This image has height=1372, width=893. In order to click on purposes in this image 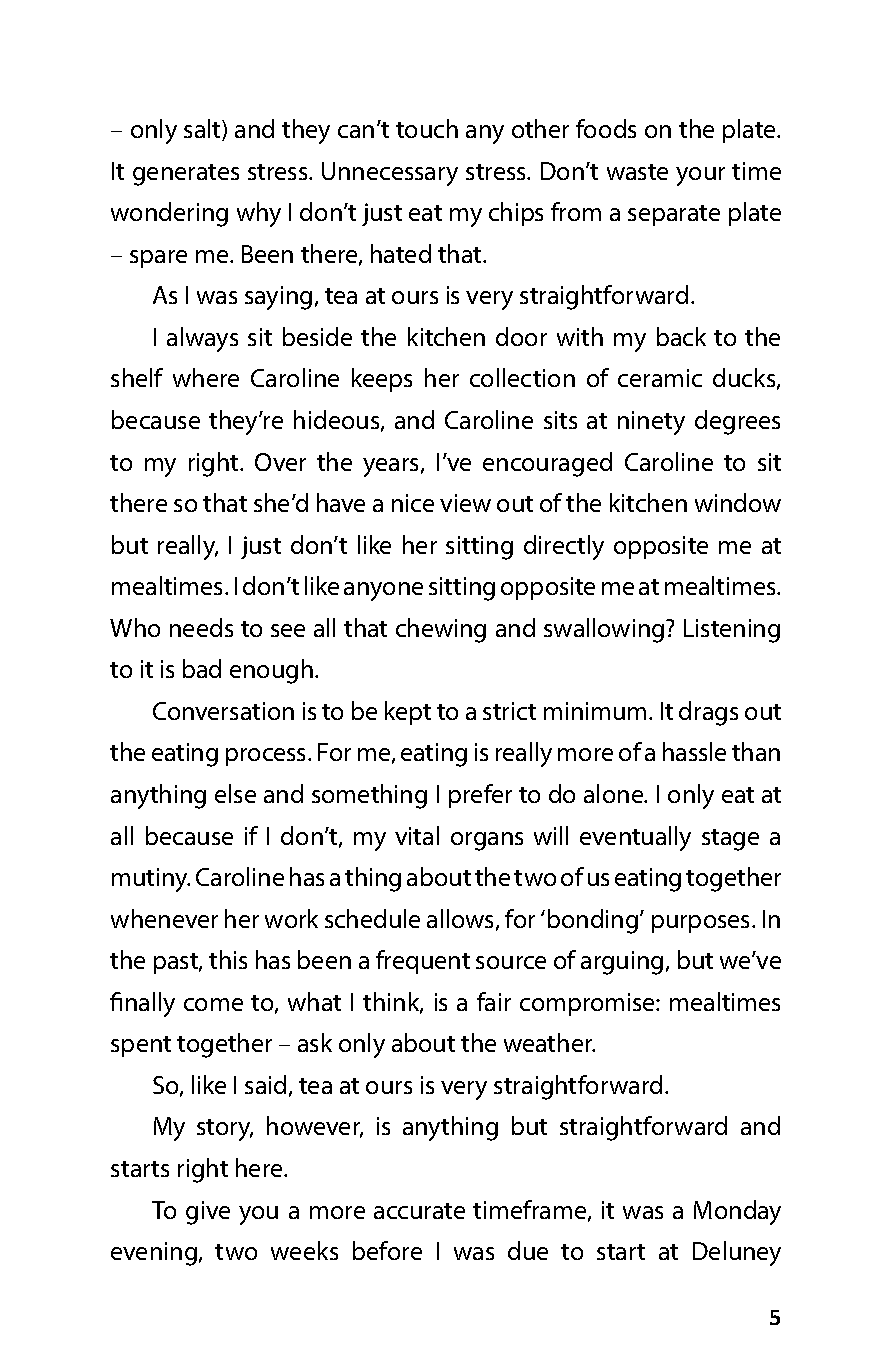, I will do `click(702, 924)`.
